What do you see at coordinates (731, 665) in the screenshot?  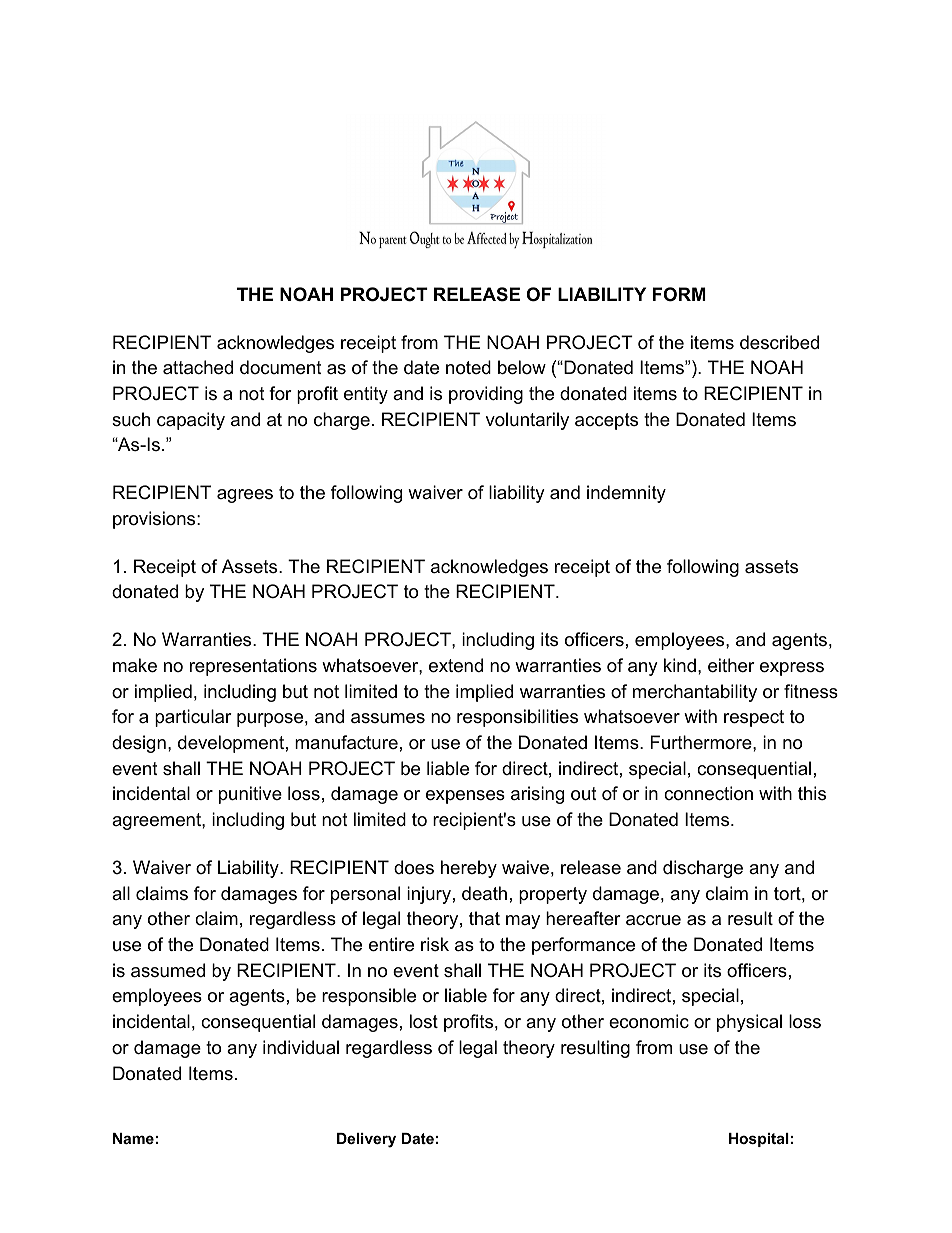 I see `either` at bounding box center [731, 665].
